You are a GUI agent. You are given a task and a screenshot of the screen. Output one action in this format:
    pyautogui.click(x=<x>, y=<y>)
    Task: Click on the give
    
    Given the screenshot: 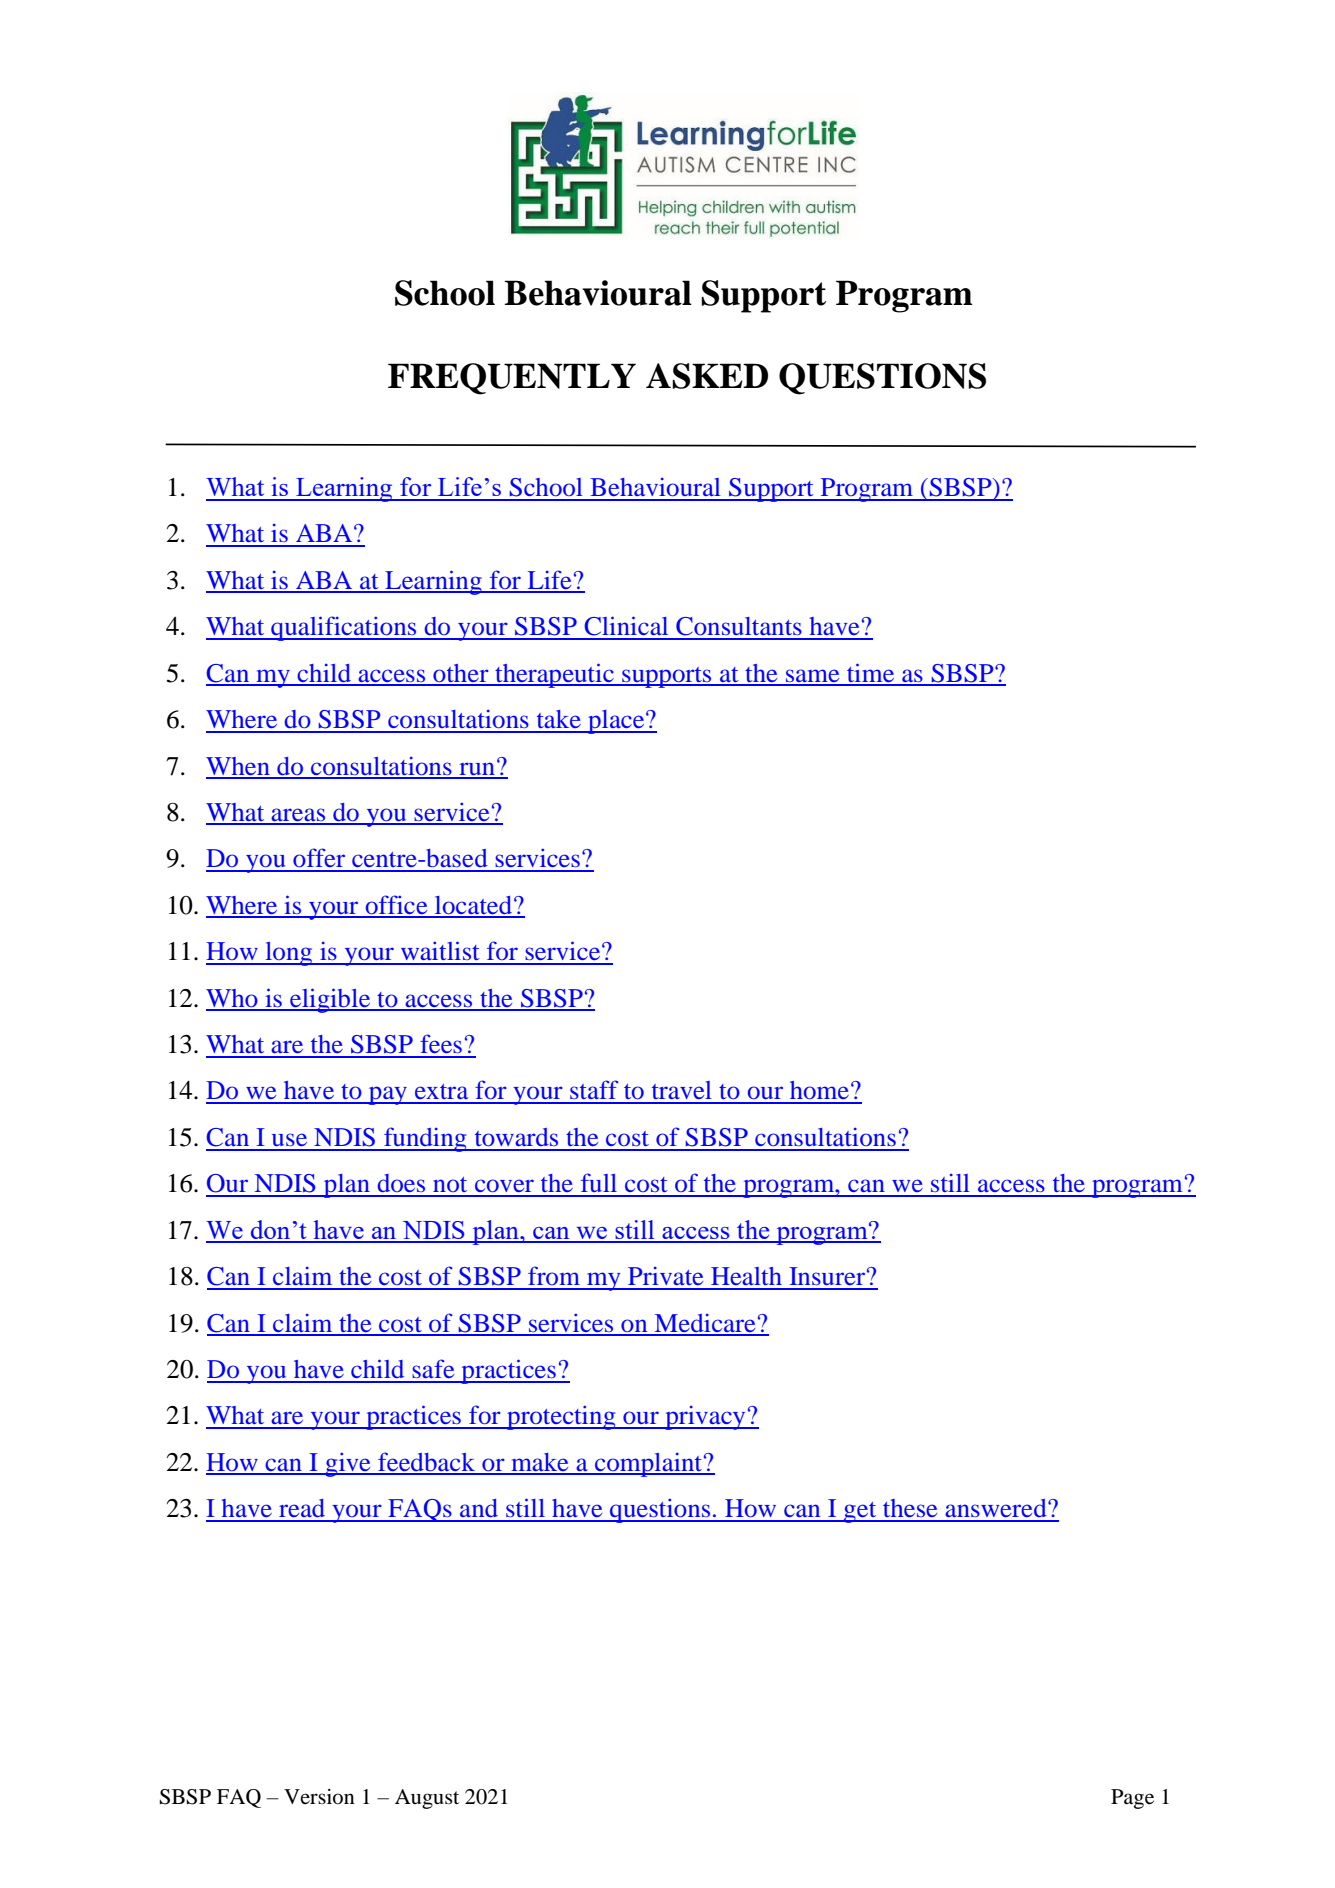 What is the action you would take?
    pyautogui.click(x=348, y=1464)
